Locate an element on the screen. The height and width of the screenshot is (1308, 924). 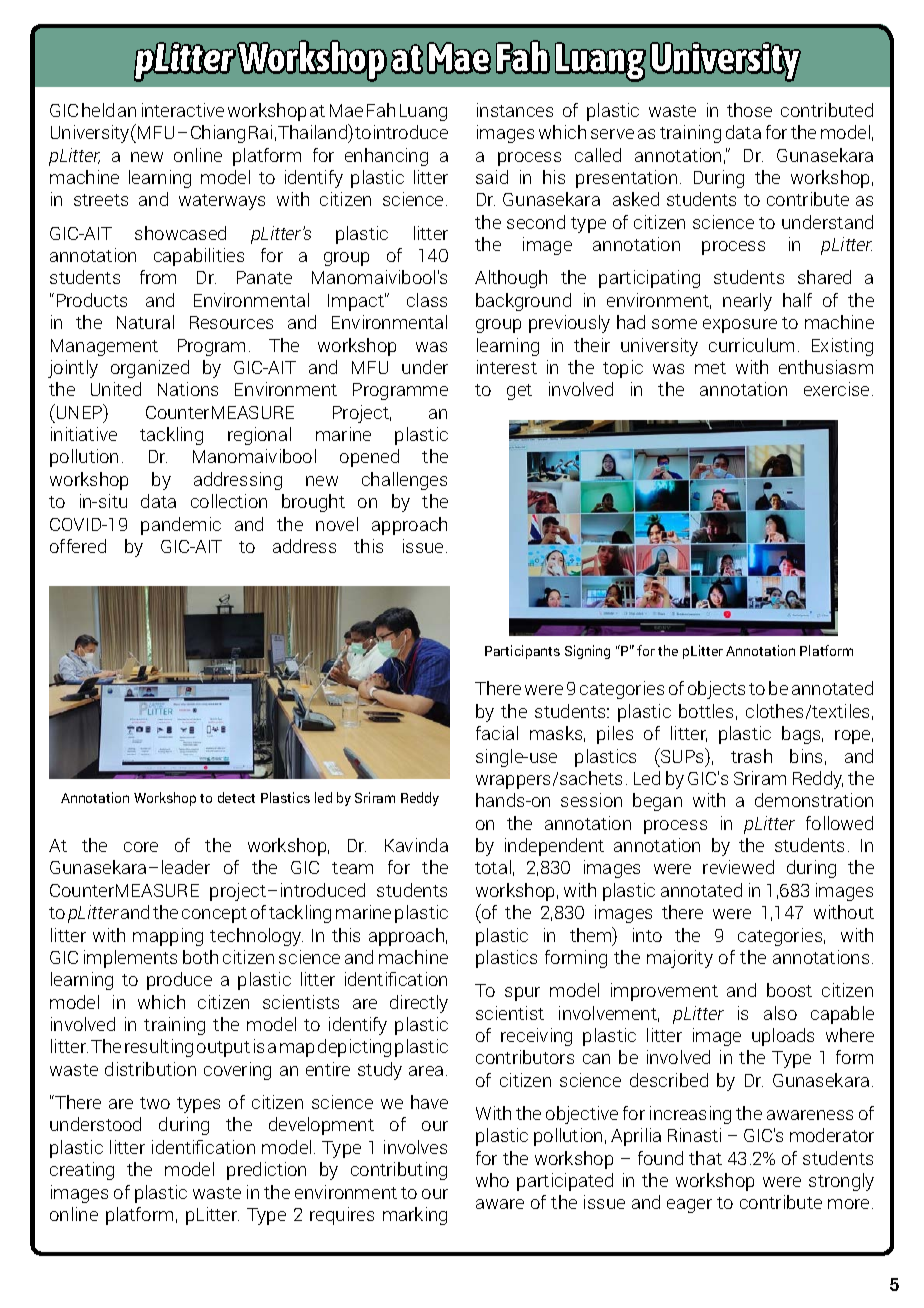
get is located at coordinates (519, 392).
